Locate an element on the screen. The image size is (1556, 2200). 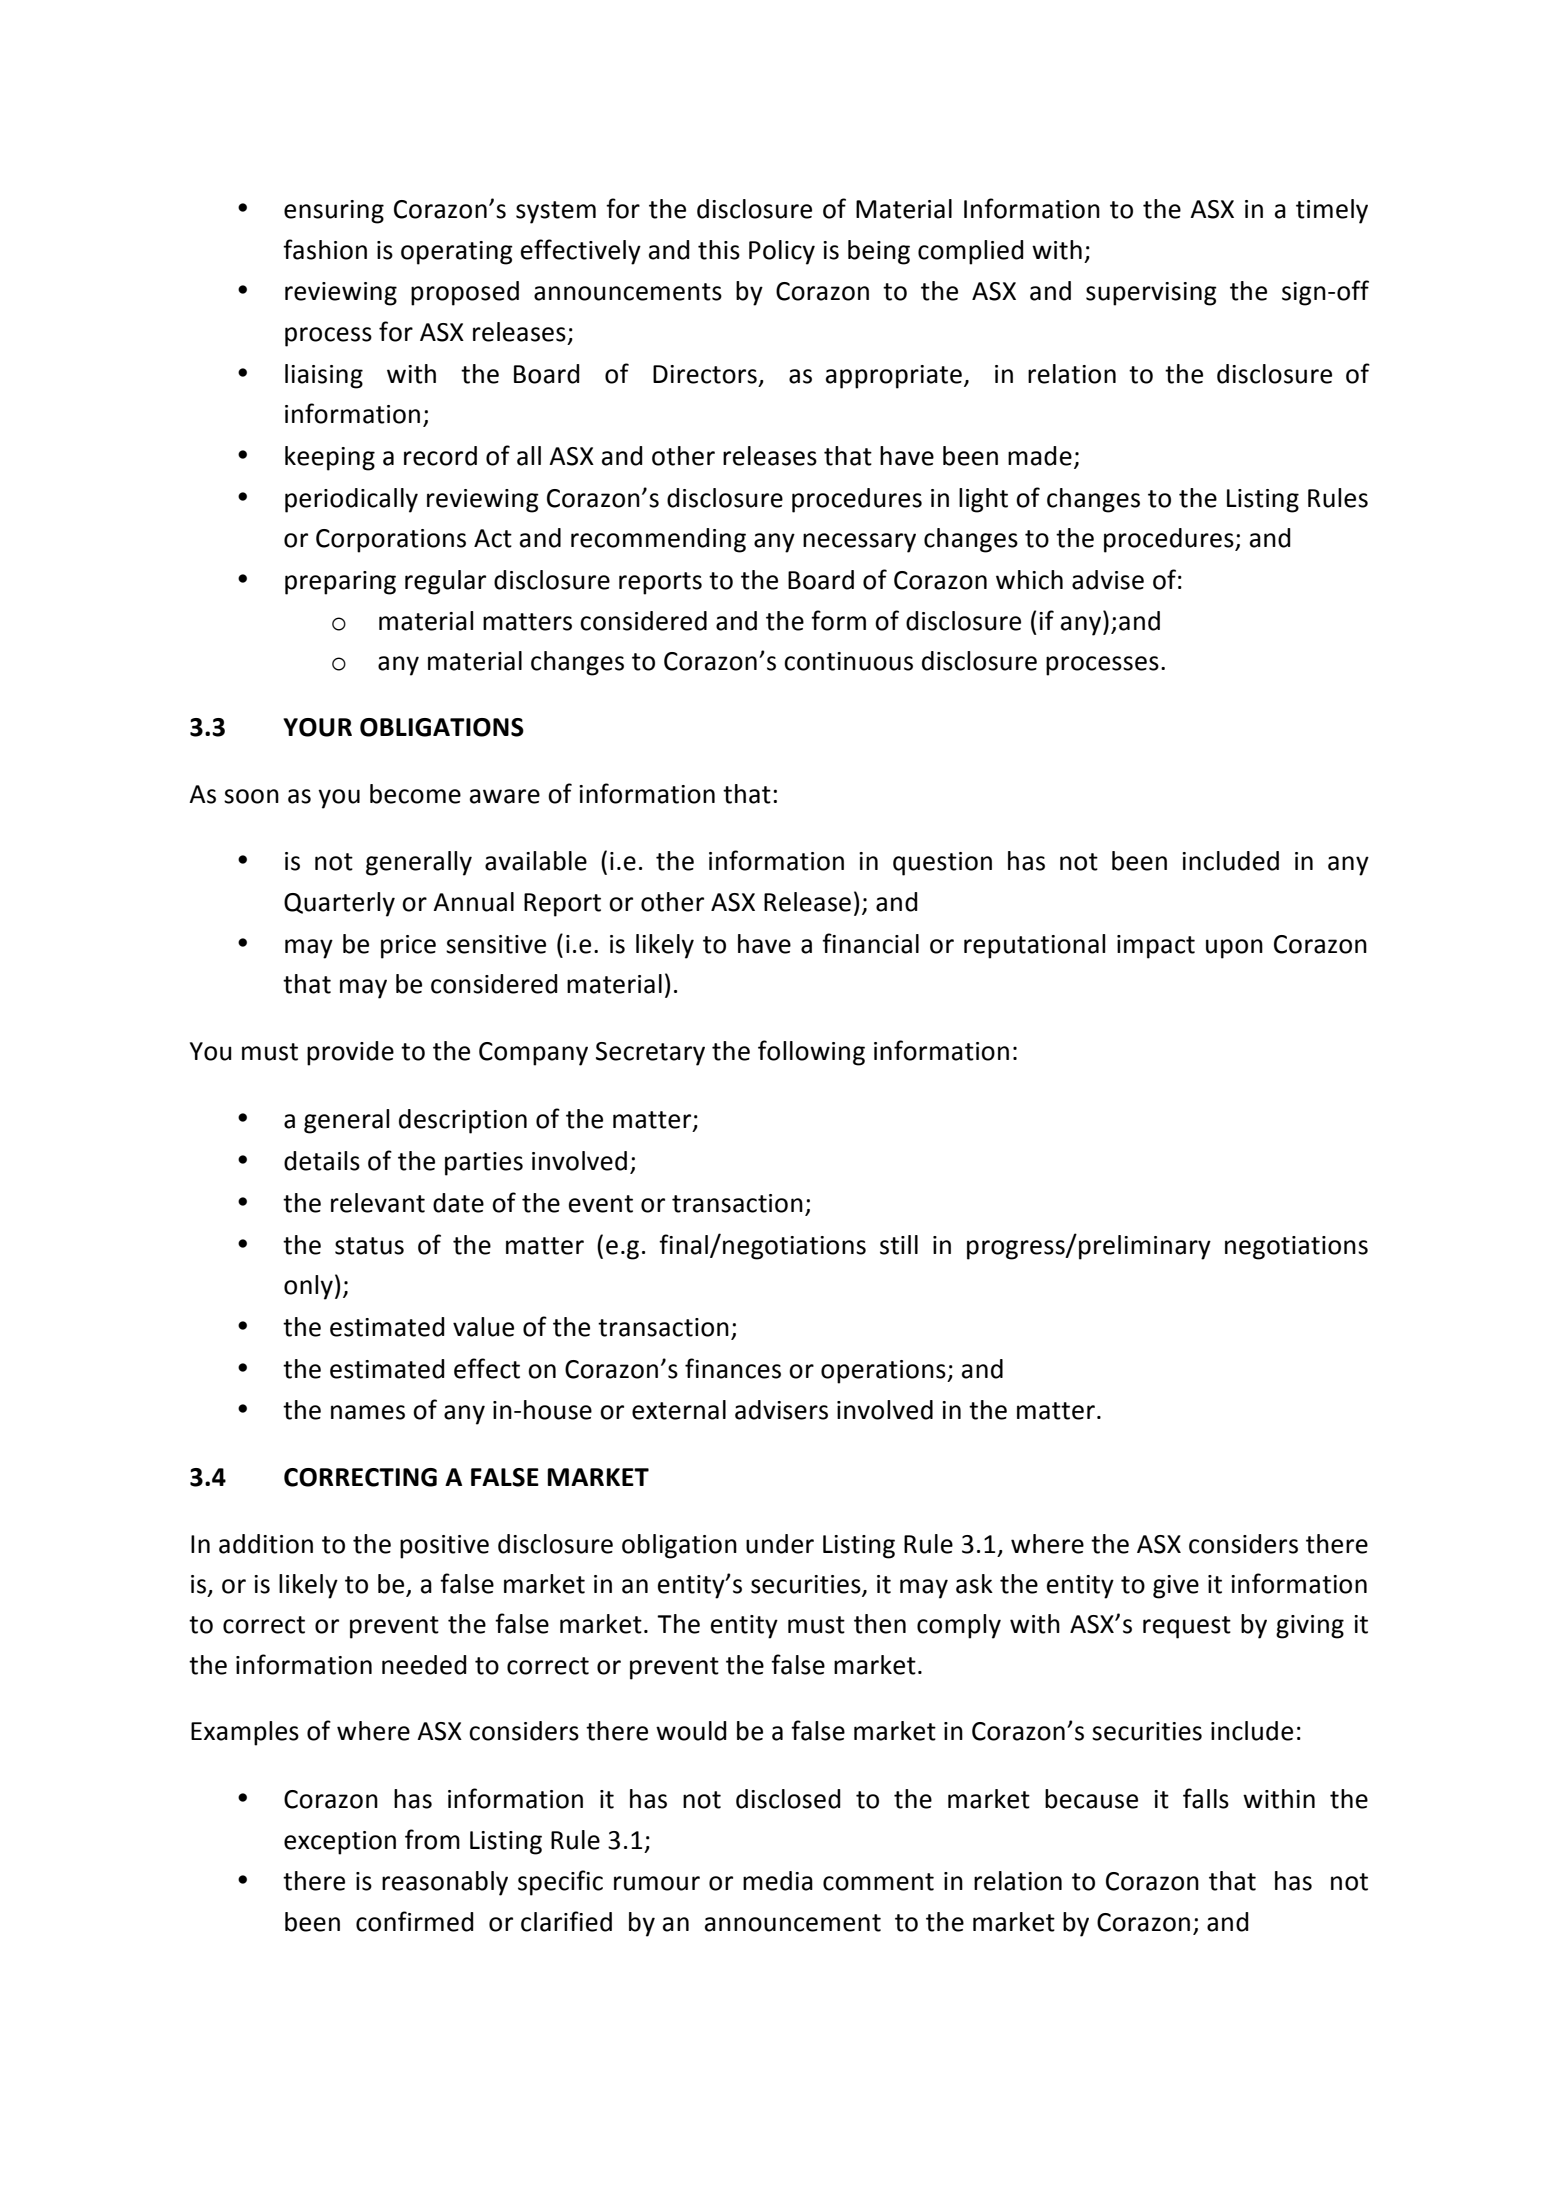
only is located at coordinates (308, 1287).
